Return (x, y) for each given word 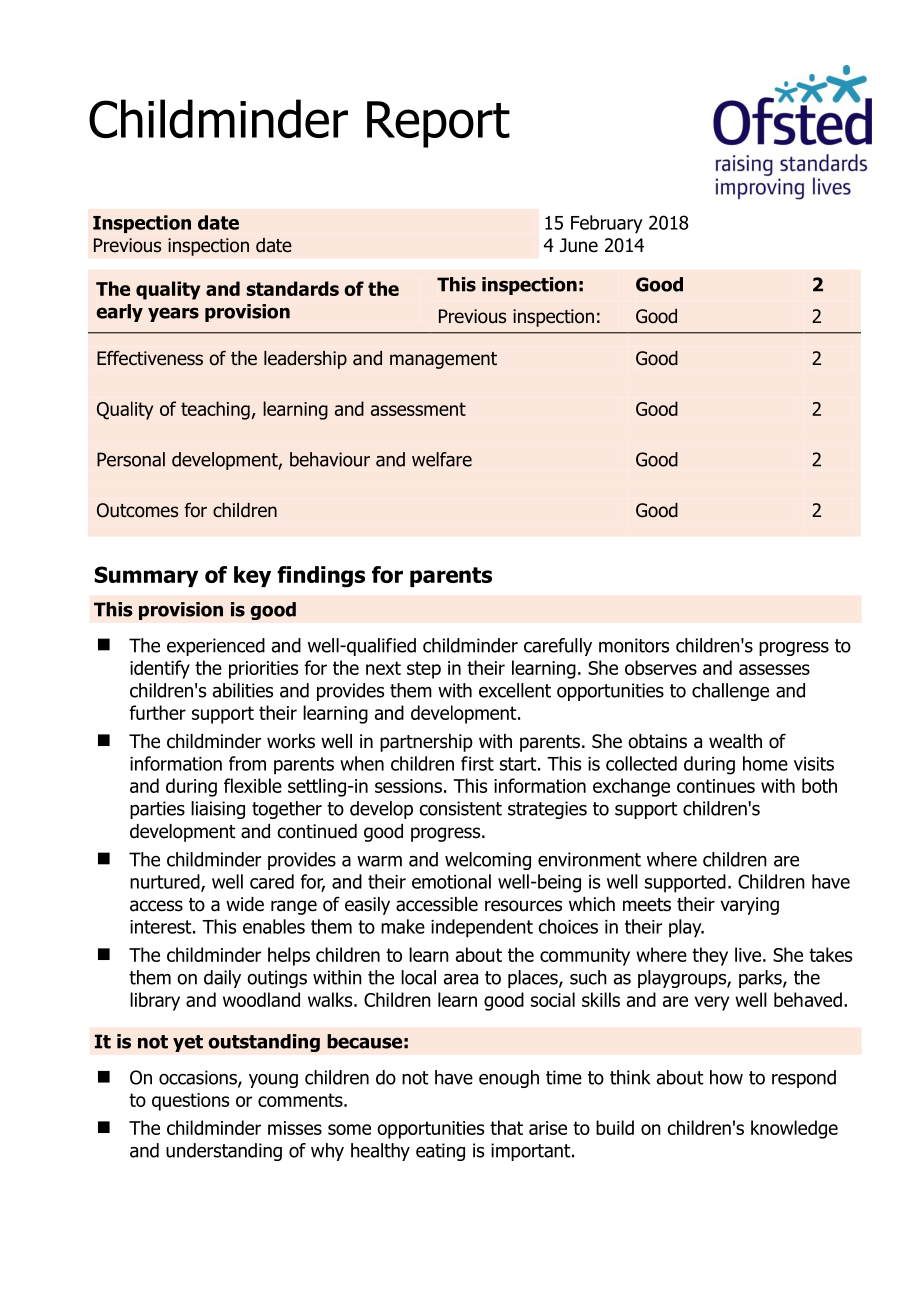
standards (292, 288)
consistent (460, 808)
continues (716, 786)
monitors (634, 645)
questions (190, 1102)
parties (157, 810)
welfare (442, 459)
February (607, 224)
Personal (131, 459)
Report (438, 124)
